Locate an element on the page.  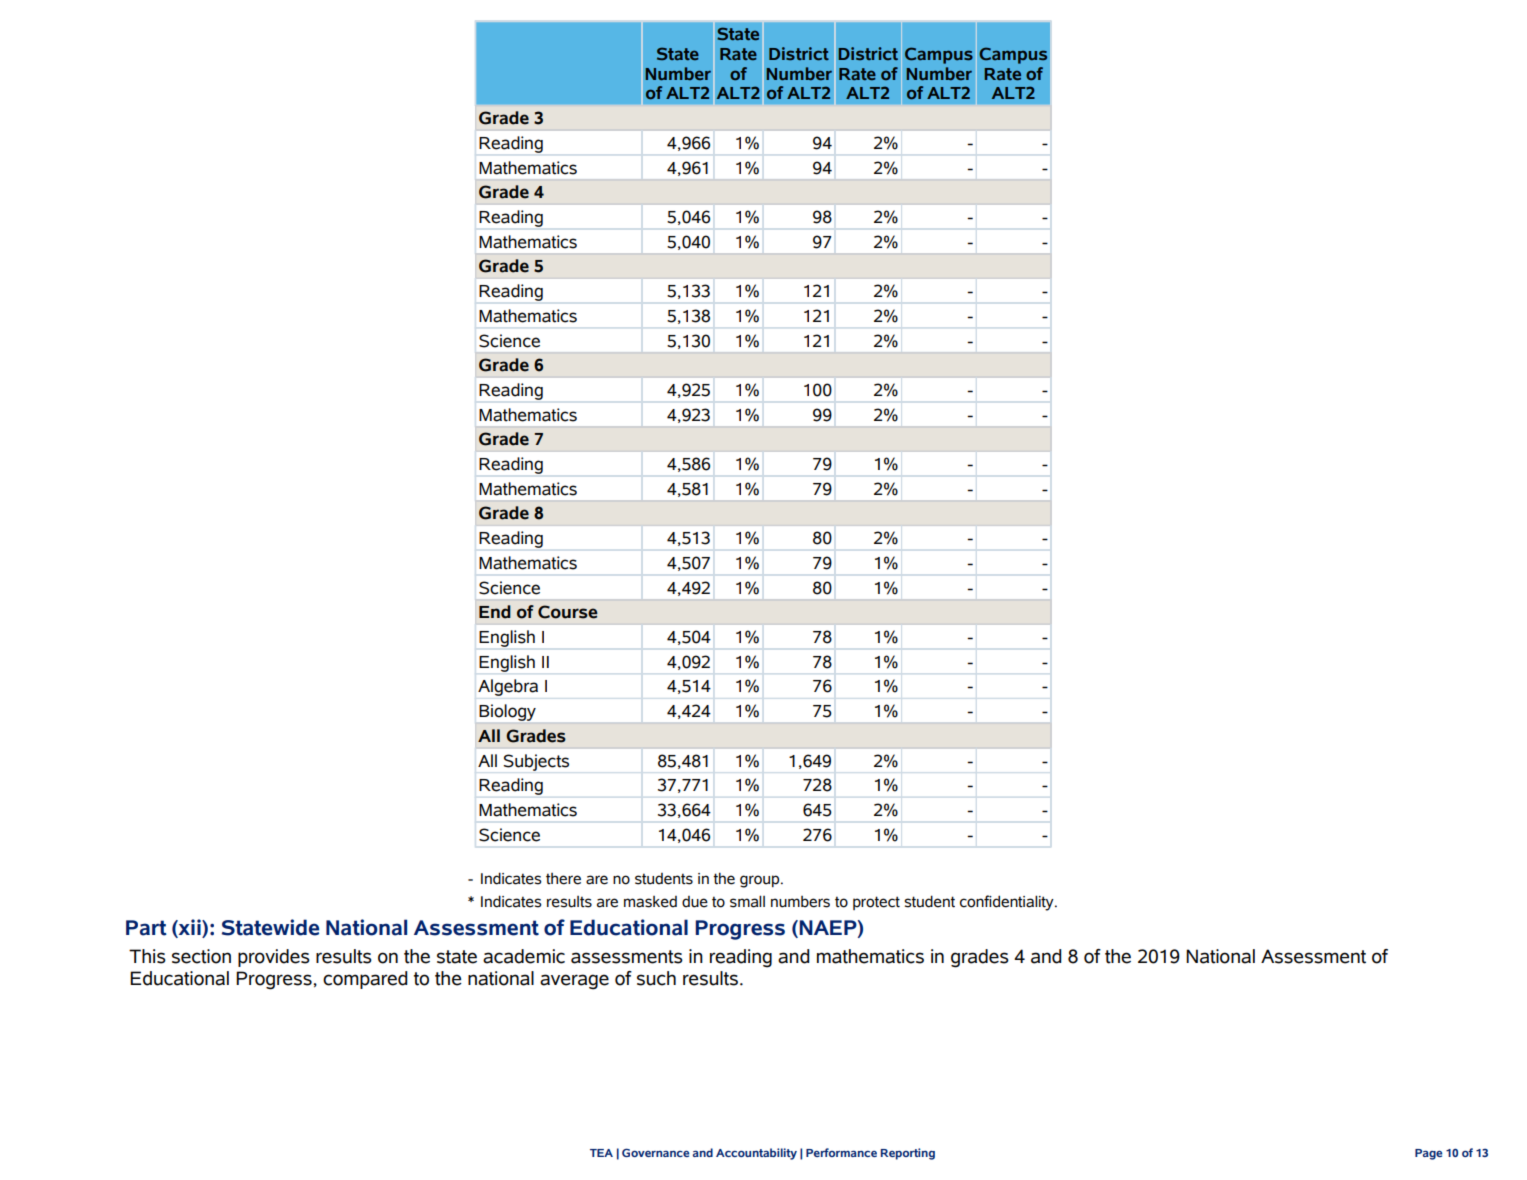
Course is located at coordinates (568, 612).
